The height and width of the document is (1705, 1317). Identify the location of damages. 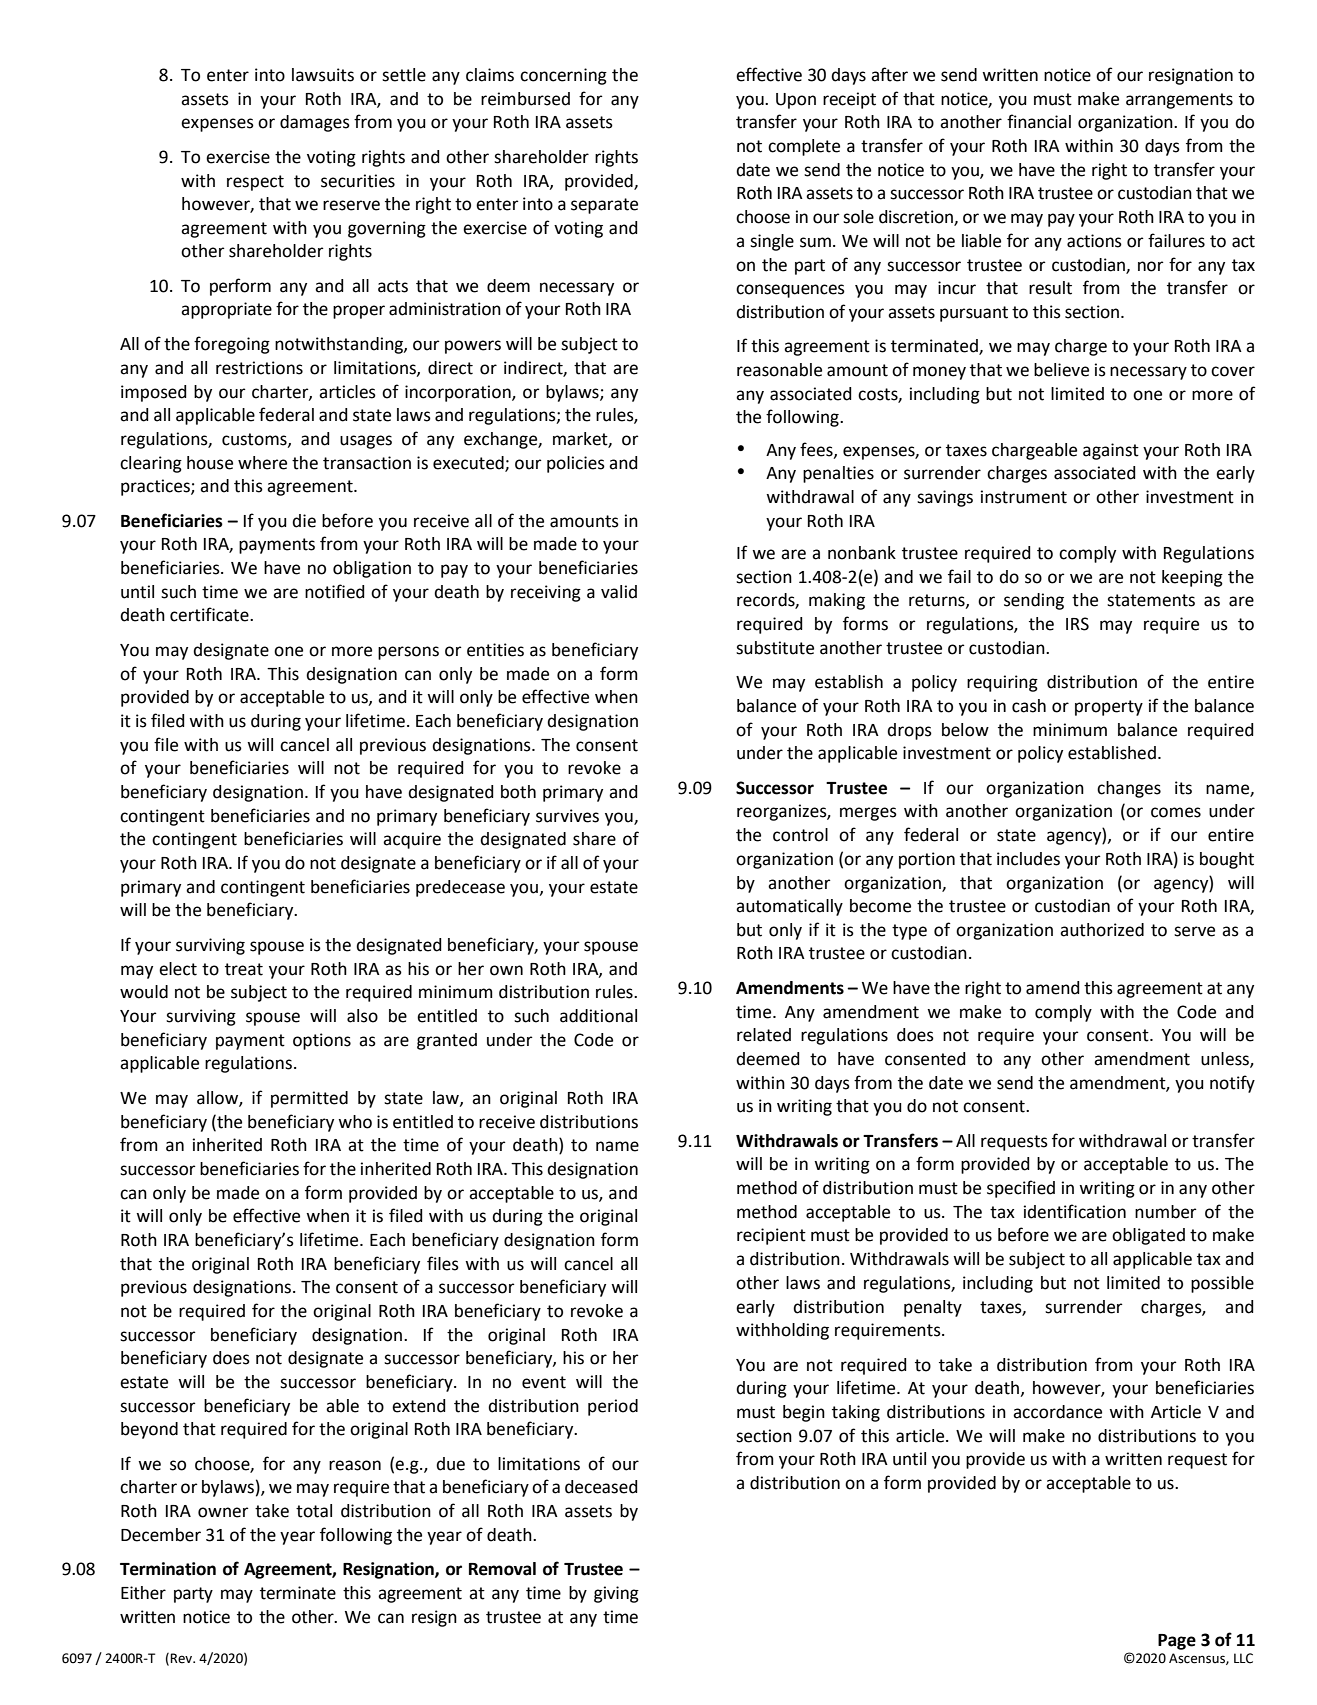
(315, 123).
